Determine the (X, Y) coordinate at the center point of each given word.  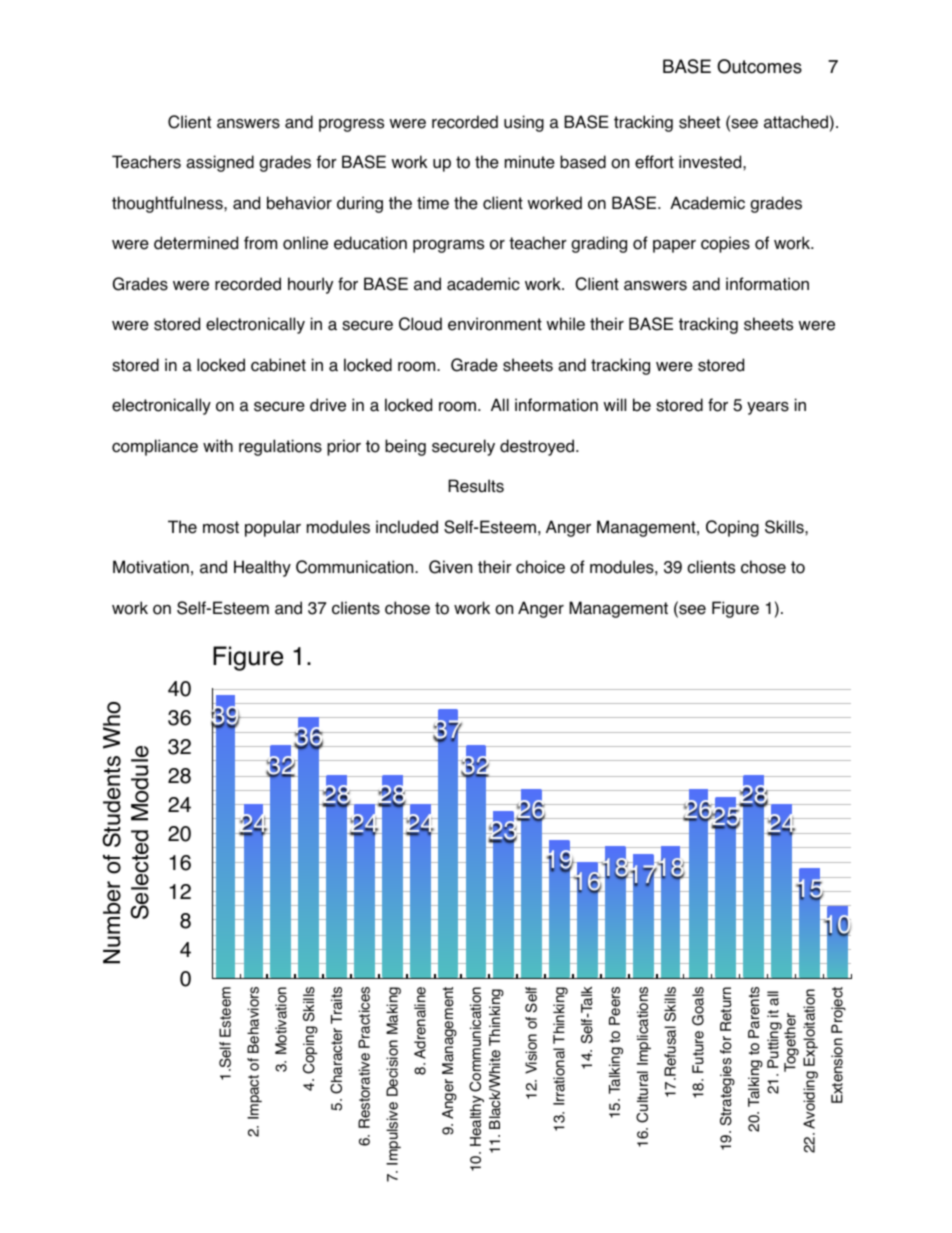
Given (450, 567)
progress (351, 125)
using (524, 123)
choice (540, 567)
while (565, 324)
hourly (310, 285)
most (221, 527)
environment (495, 324)
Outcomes (759, 66)
